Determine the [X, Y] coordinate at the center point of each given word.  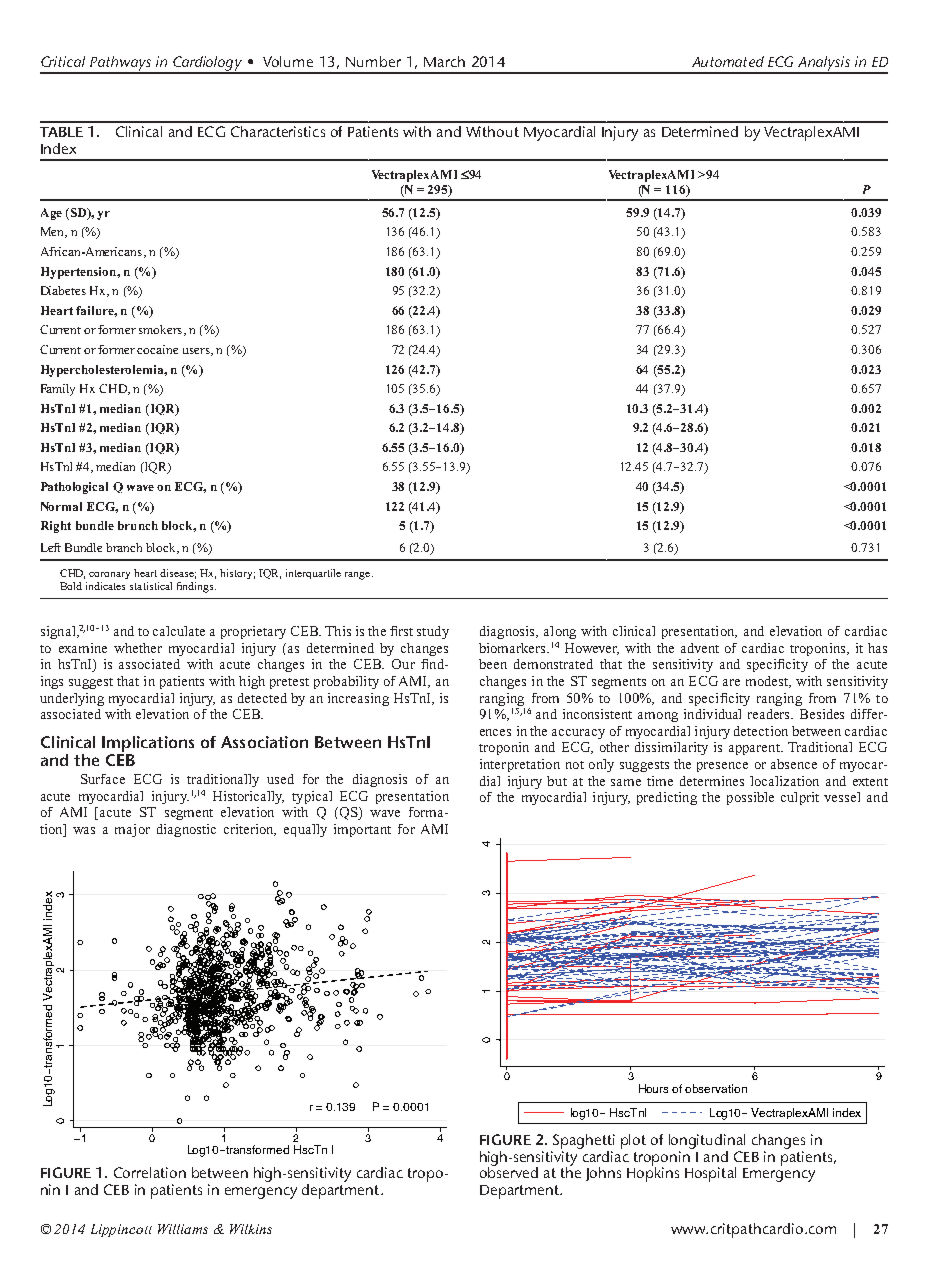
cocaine [157, 349]
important [362, 830]
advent [700, 648]
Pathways [120, 64]
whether [138, 648]
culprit [800, 798]
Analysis [824, 64]
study [433, 632]
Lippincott [121, 1230]
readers [770, 714]
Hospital [710, 1174]
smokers [162, 330]
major [132, 830]
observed [509, 1171]
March [444, 61]
